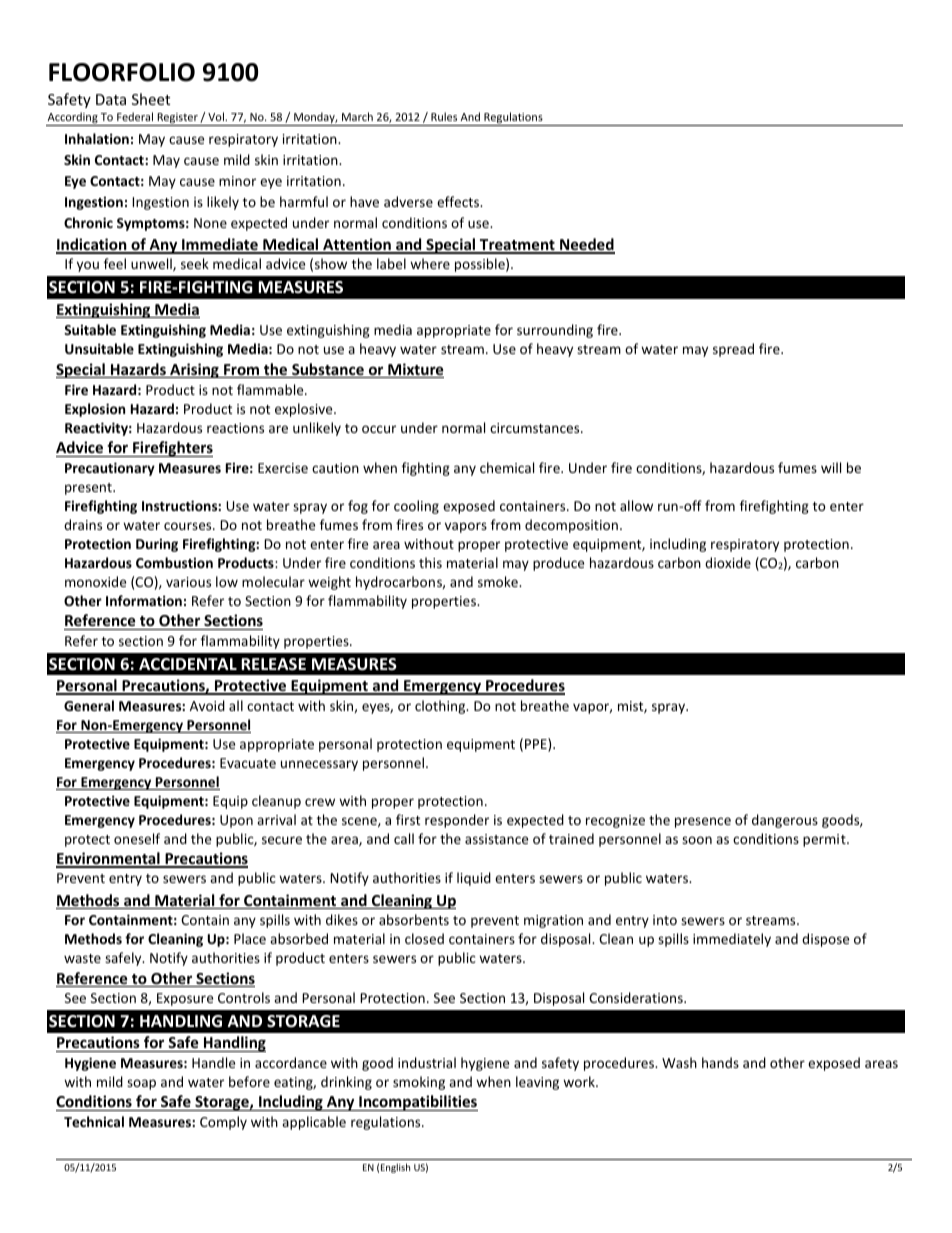  Describe the element at coordinates (223, 1123) in the image. I see `Comply` at that location.
